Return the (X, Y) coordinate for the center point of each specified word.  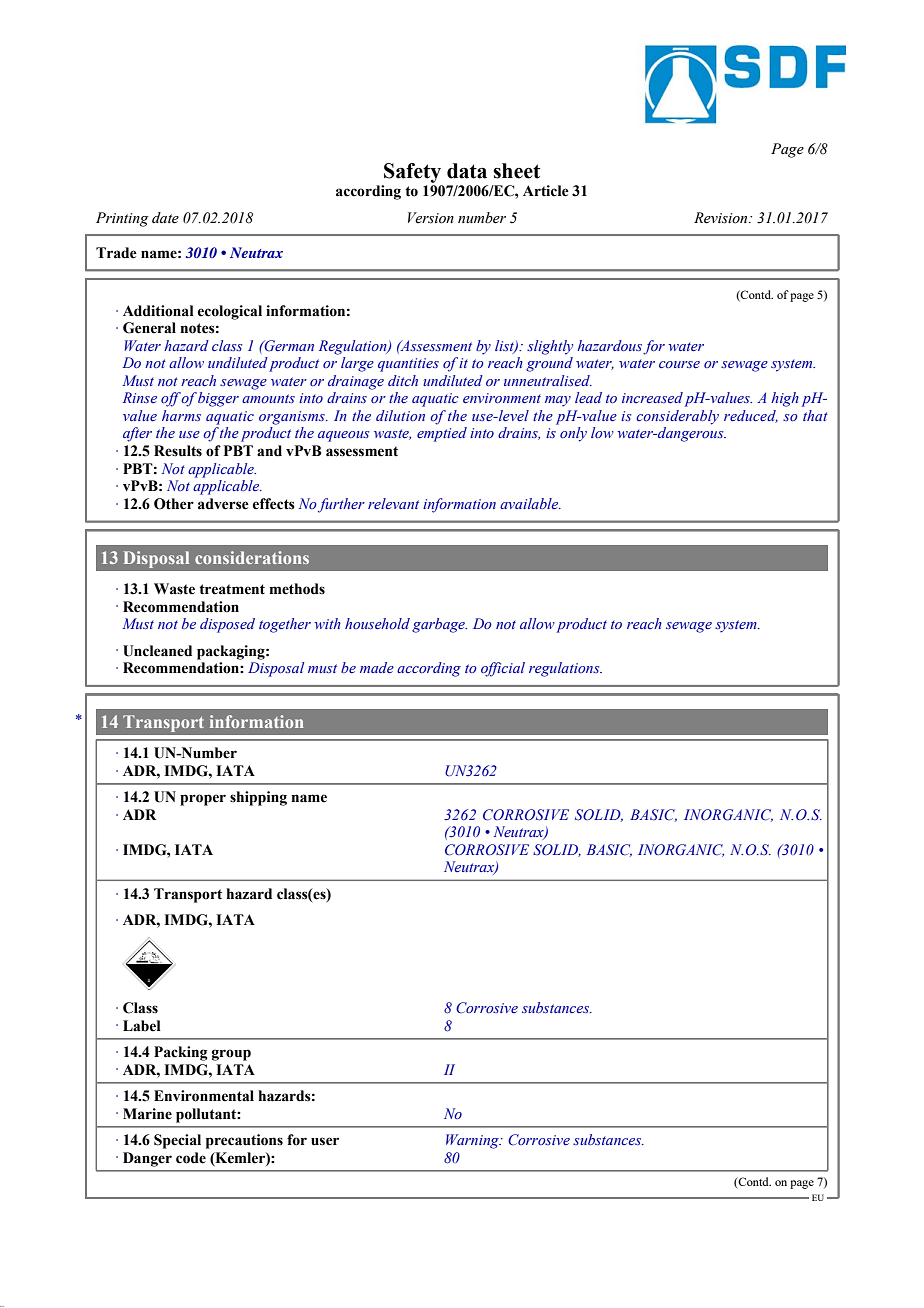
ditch (403, 380)
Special (177, 1141)
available (530, 503)
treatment (232, 589)
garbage (439, 625)
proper (203, 800)
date (165, 218)
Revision (722, 218)
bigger (218, 399)
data (467, 171)
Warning (473, 1141)
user (325, 1141)
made (377, 667)
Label (142, 1026)
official (503, 669)
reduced (751, 416)
